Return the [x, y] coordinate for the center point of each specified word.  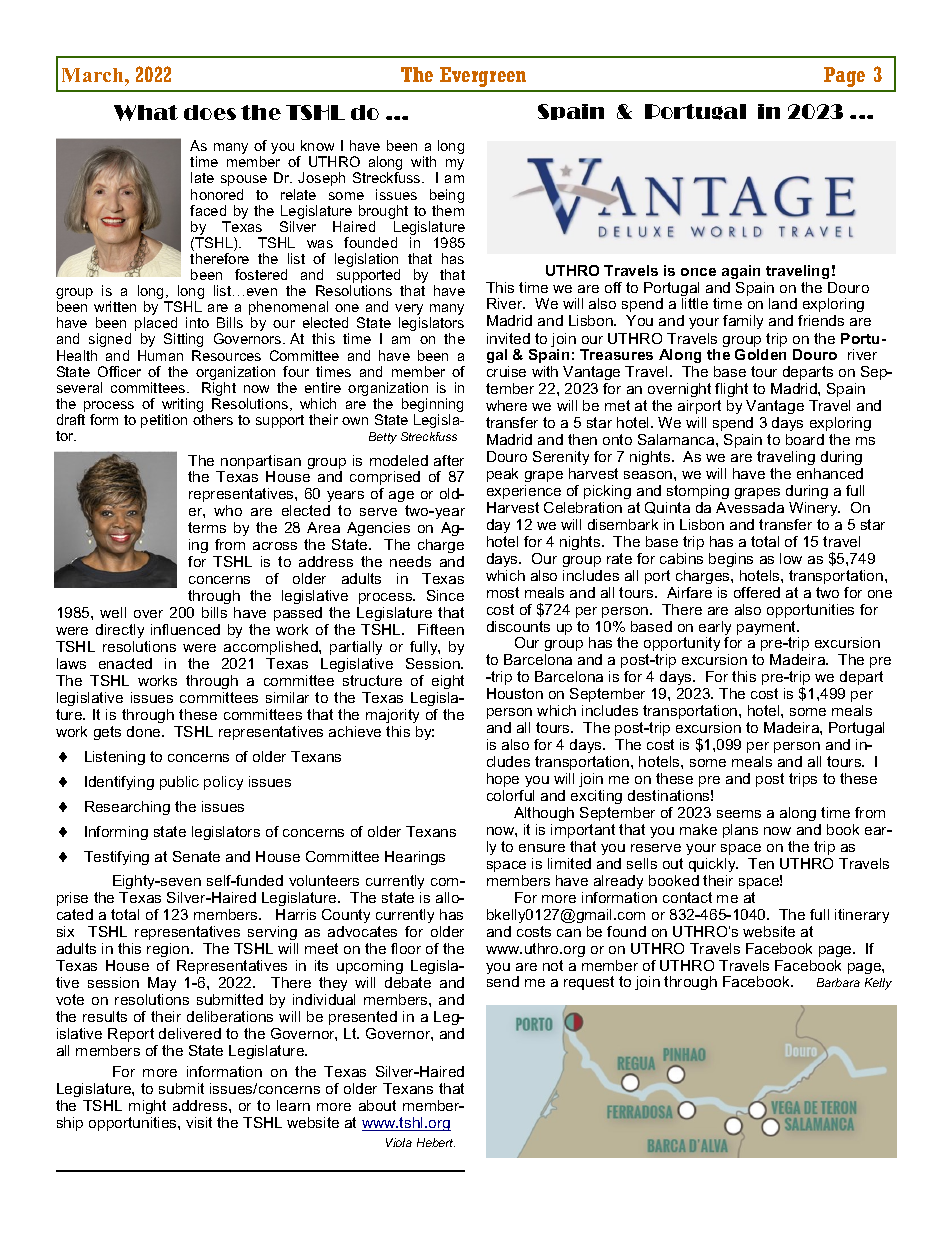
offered [757, 592]
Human [160, 355]
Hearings [415, 858]
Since [445, 595]
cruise [506, 371]
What [146, 113]
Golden [760, 354]
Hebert [436, 1142]
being [447, 197]
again [741, 272]
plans [740, 831]
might [147, 1107]
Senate [196, 856]
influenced [185, 629]
